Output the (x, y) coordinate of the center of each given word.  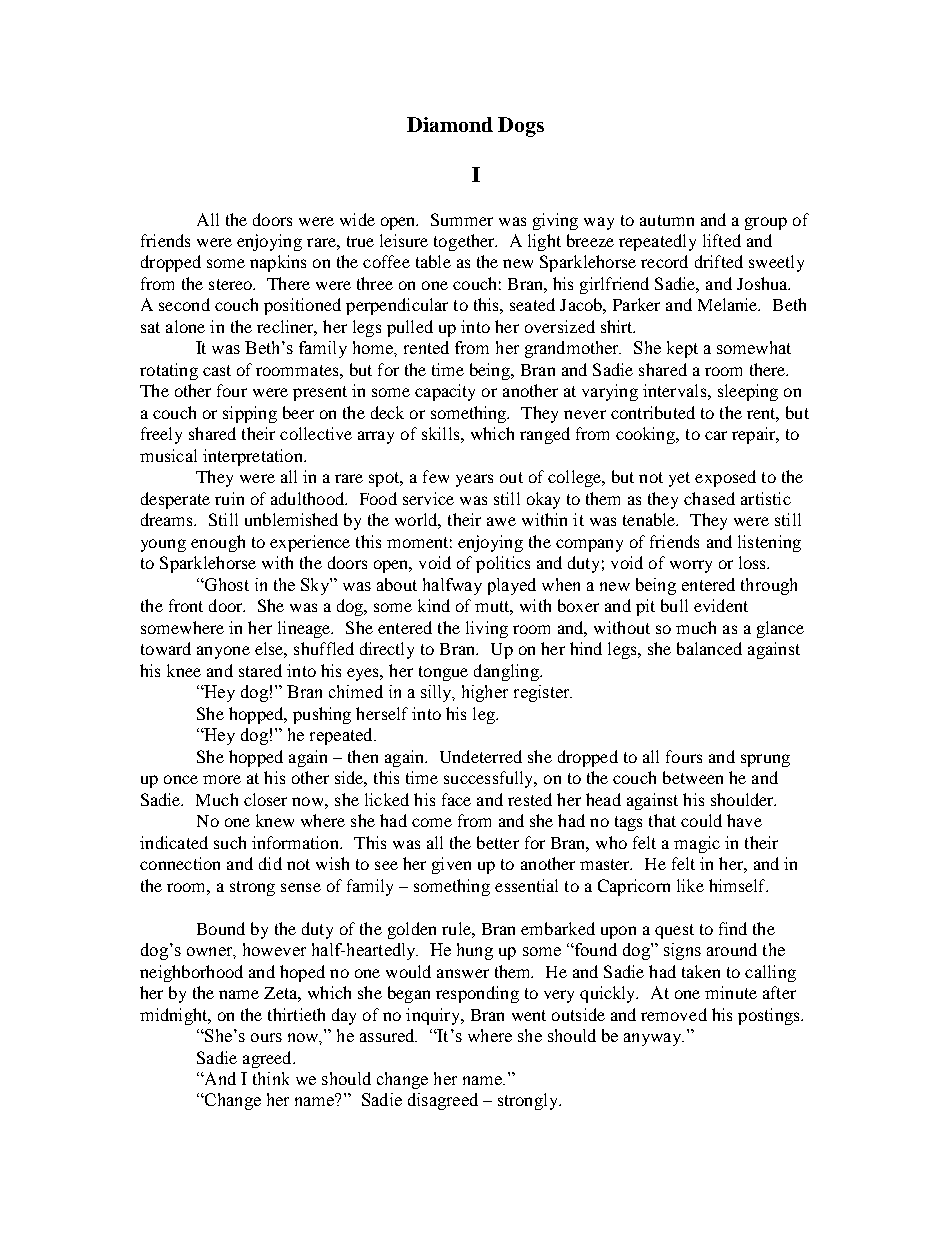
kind (434, 605)
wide (357, 219)
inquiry (434, 1016)
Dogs (521, 127)
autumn (667, 220)
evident (721, 605)
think (271, 1078)
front (186, 605)
